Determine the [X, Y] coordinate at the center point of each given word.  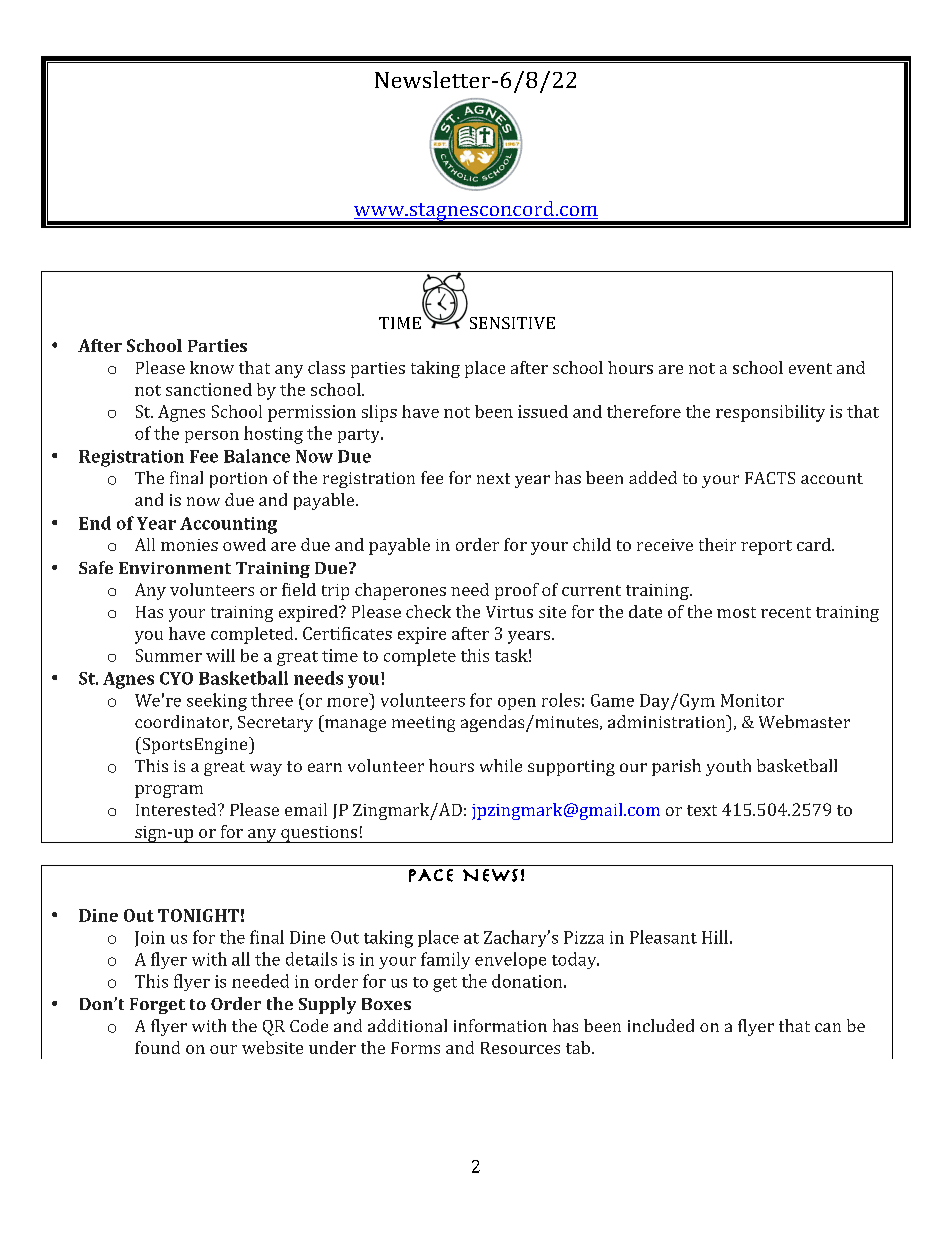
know [212, 367]
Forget [157, 1006]
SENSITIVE [512, 323]
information [500, 1025]
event [810, 368]
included [661, 1025]
